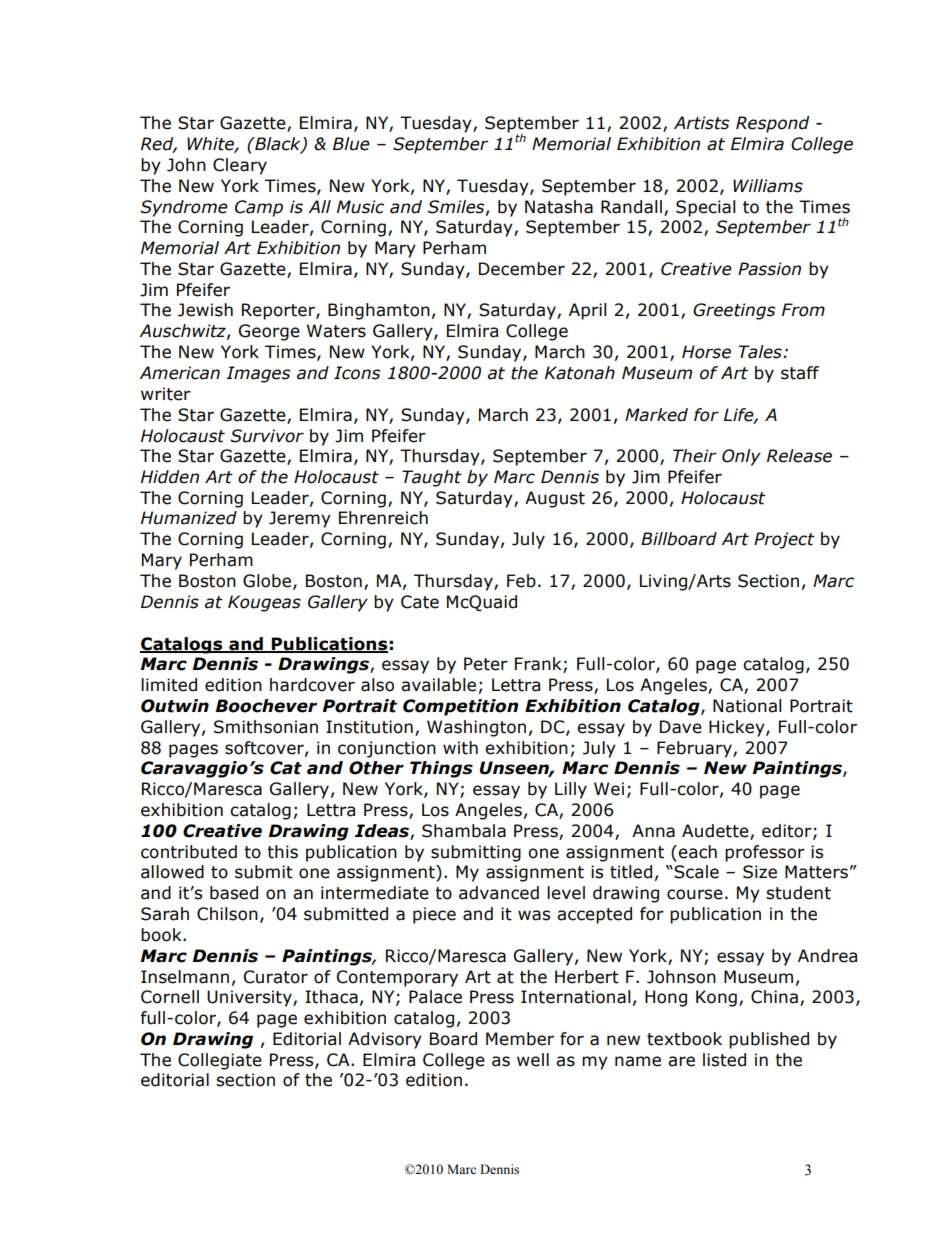 This screenshot has height=1233, width=952. What do you see at coordinates (769, 1040) in the screenshot?
I see `published` at bounding box center [769, 1040].
